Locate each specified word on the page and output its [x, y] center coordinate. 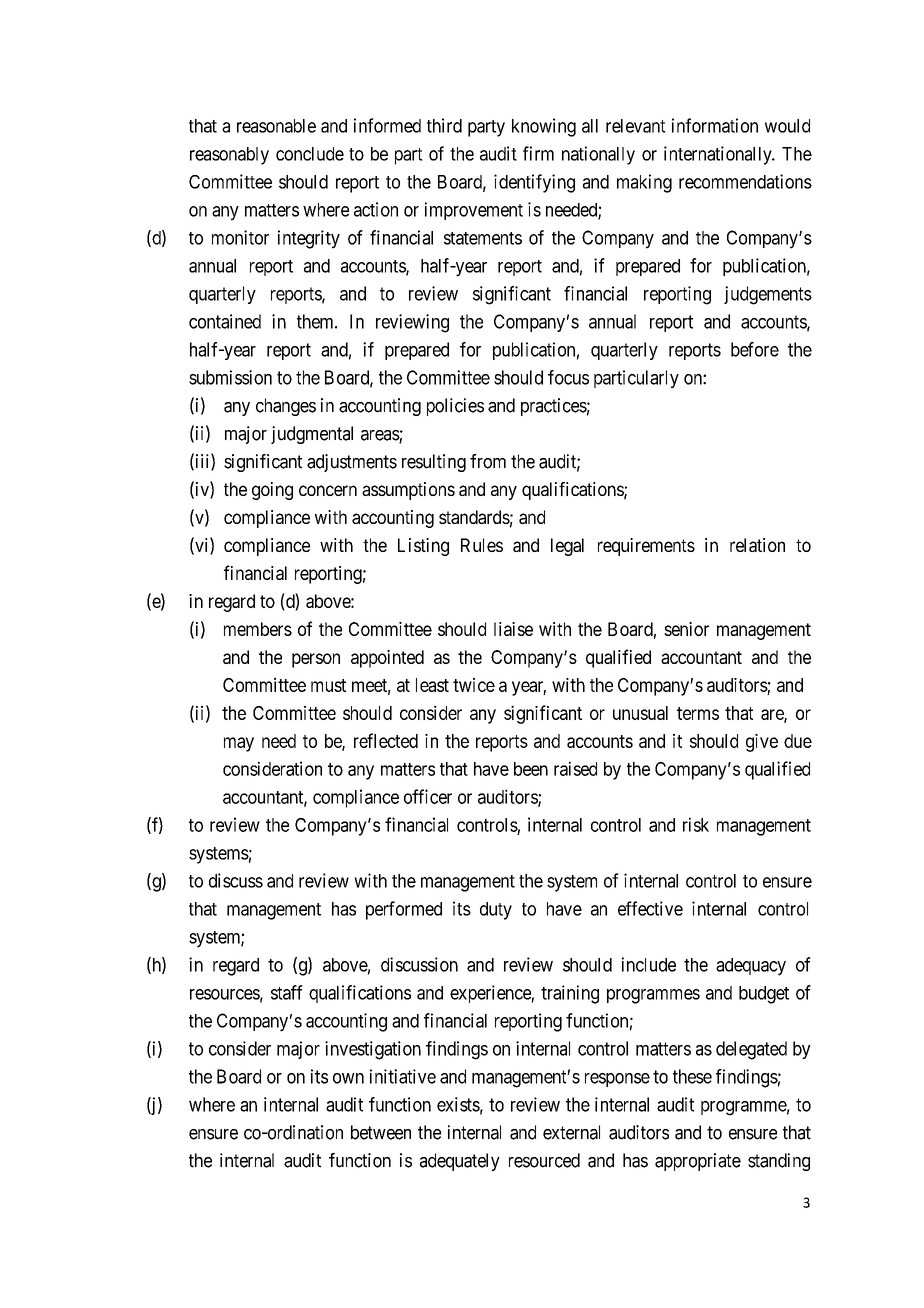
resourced [544, 1160]
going [272, 491]
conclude [310, 154]
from [488, 461]
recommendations [745, 181]
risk [696, 824]
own [348, 1078]
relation [757, 545]
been [531, 769]
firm [538, 153]
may [239, 744]
